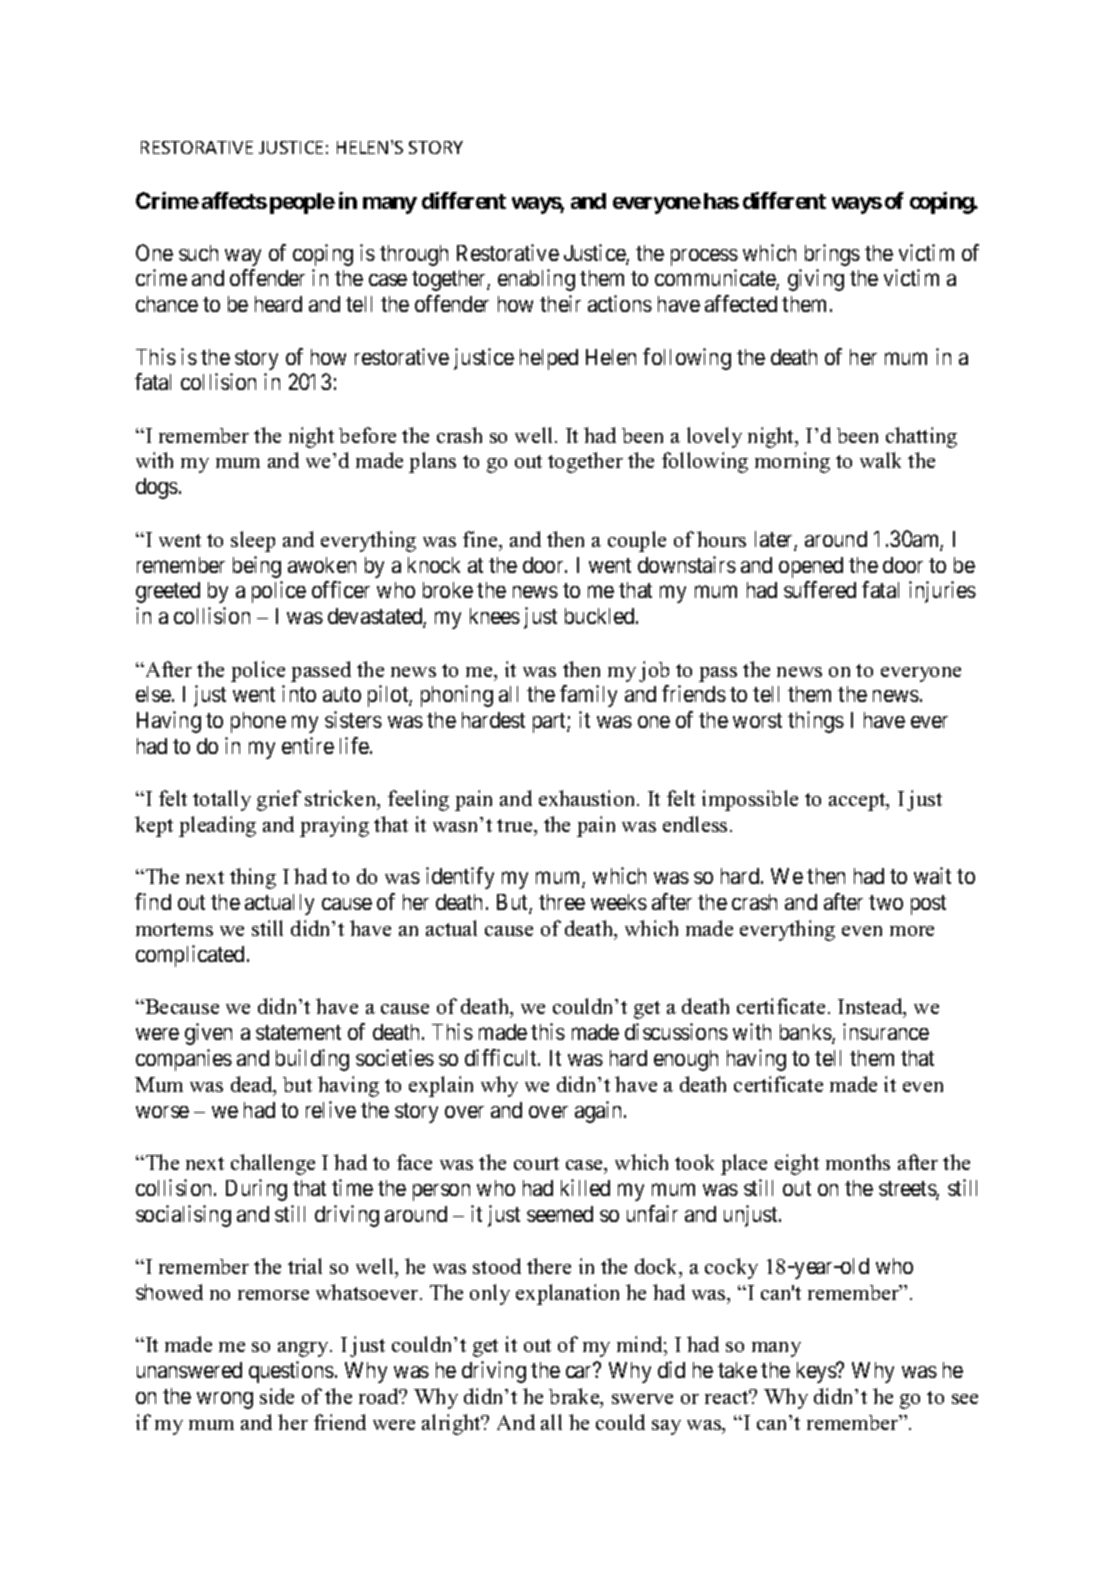  I want to click on complicated, so click(190, 956).
